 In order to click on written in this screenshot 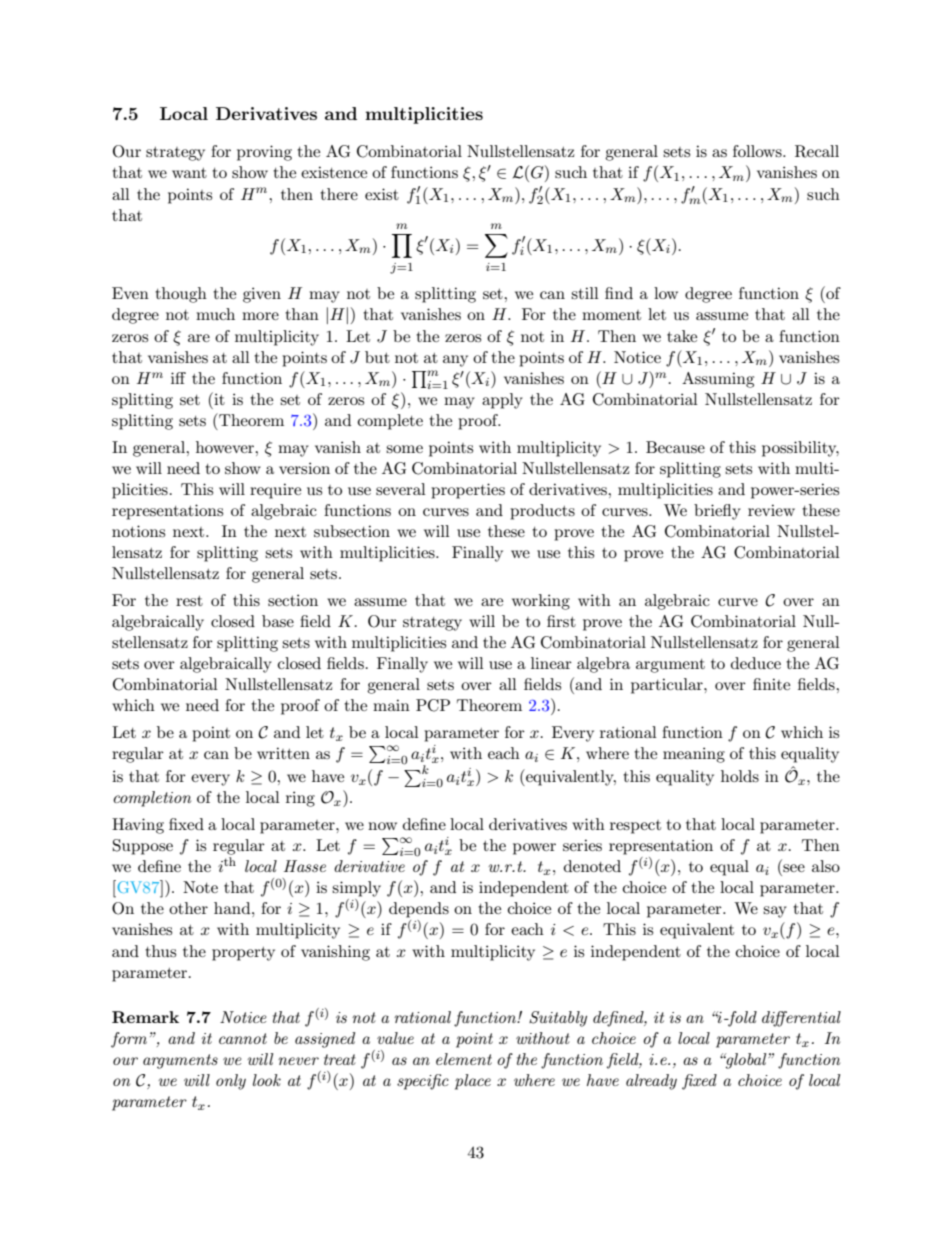, I will do `click(283, 753)`.
